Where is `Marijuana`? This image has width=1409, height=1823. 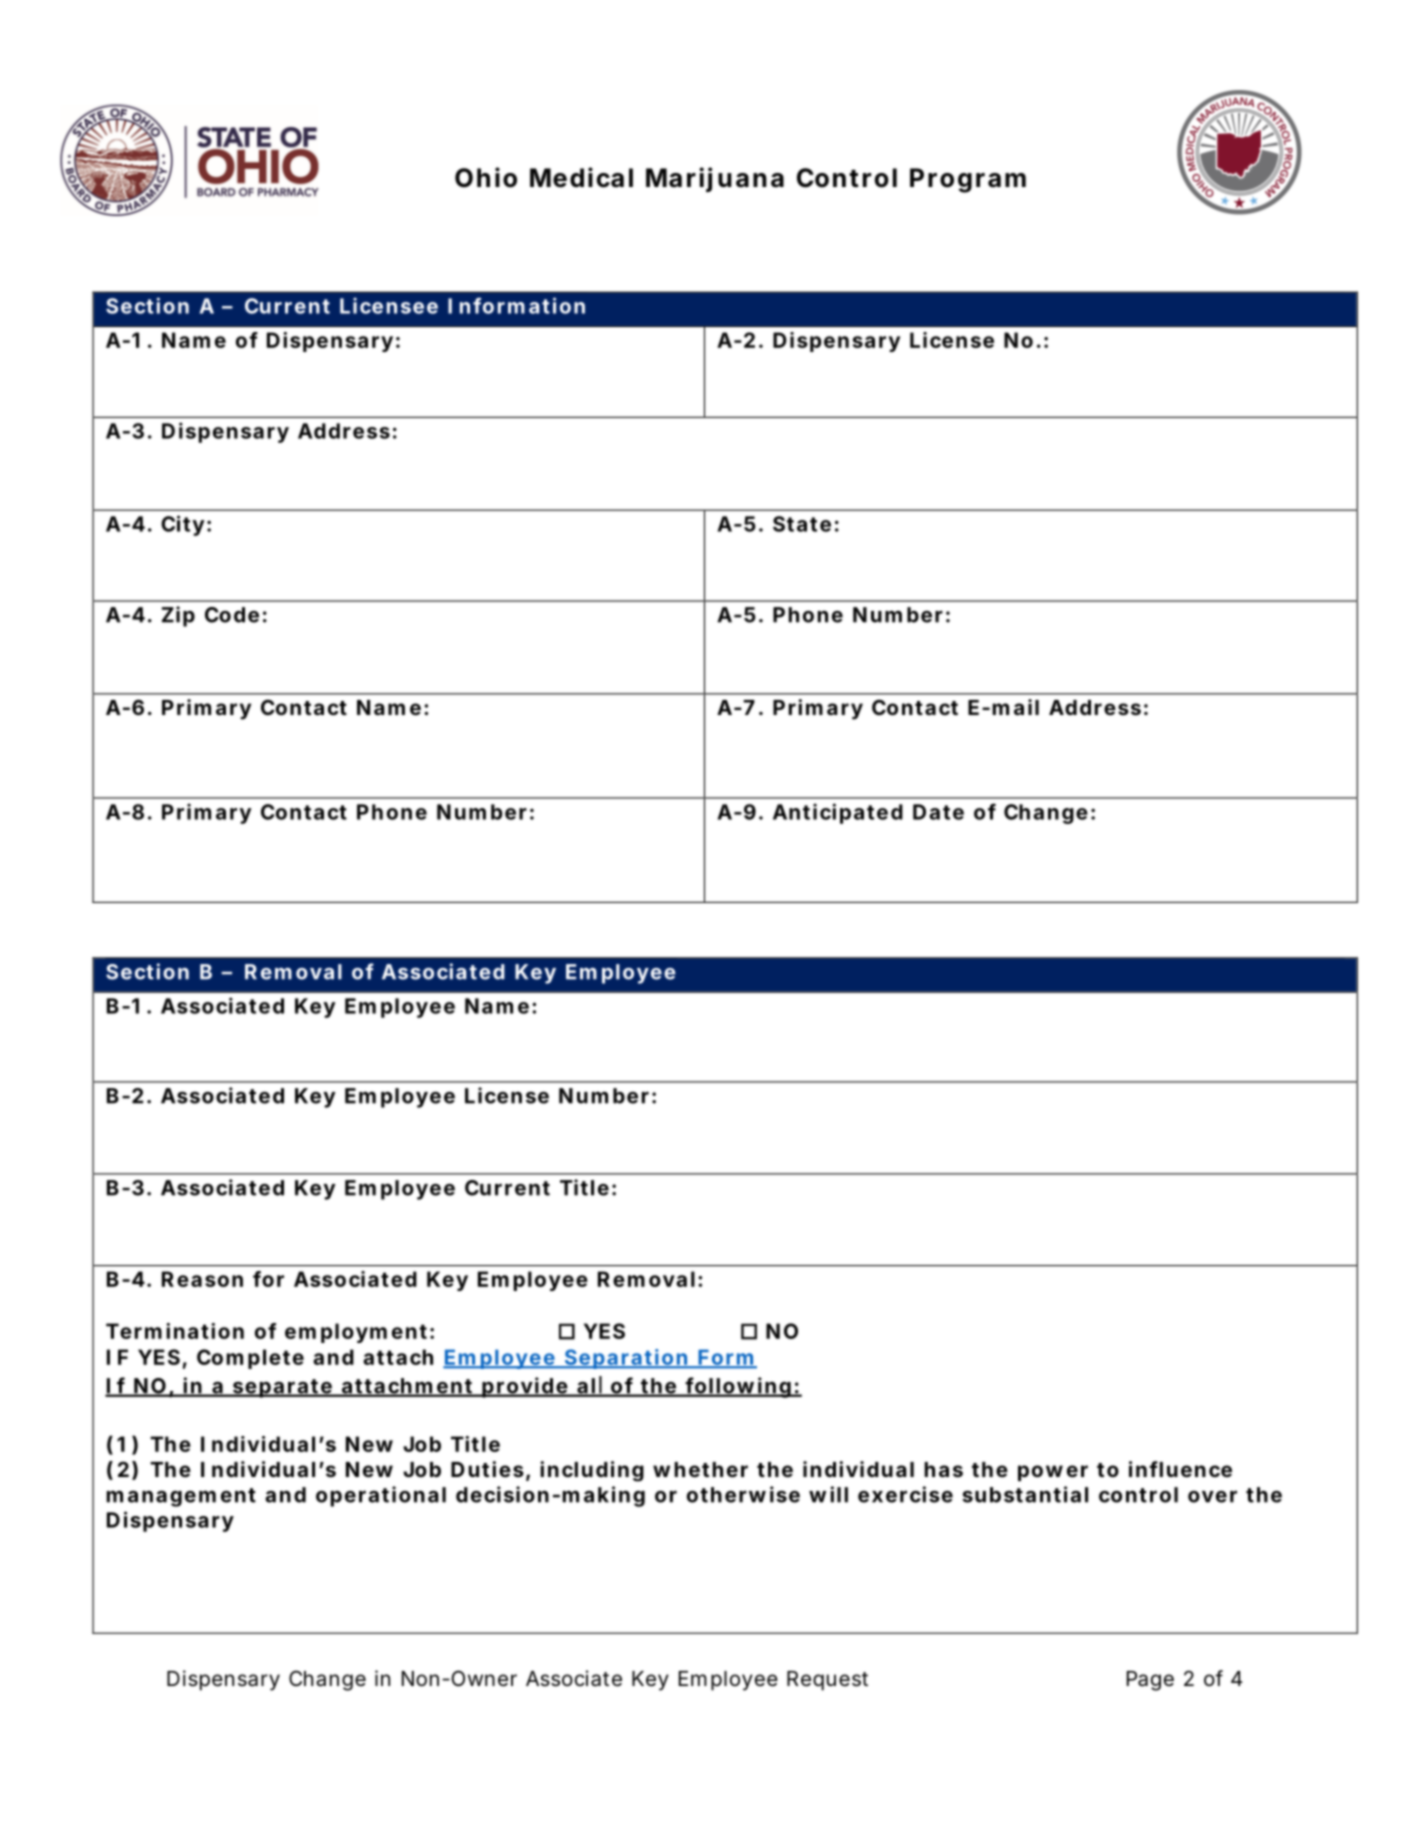 Marijuana is located at coordinates (715, 179).
